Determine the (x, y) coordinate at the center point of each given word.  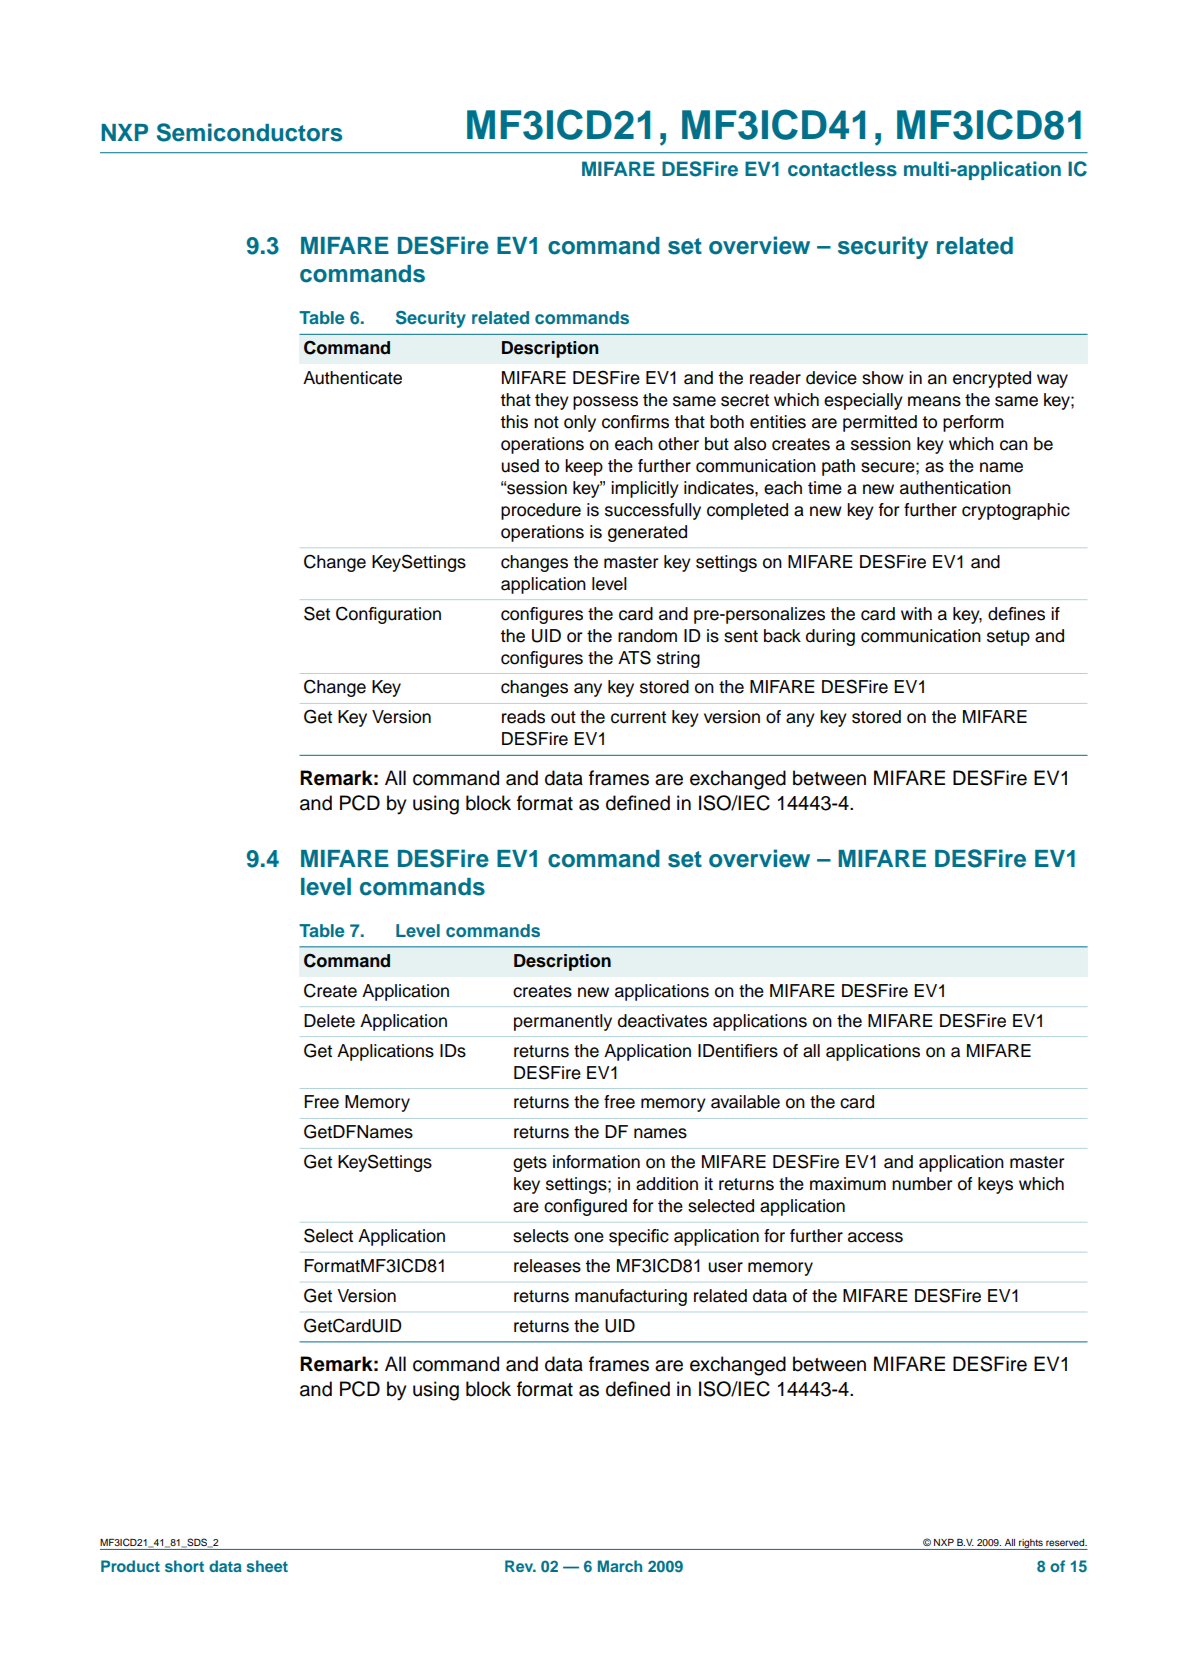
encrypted (992, 379)
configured (585, 1207)
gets (530, 1164)
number (922, 1184)
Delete (329, 1021)
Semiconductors (249, 132)
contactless (842, 169)
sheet (267, 1566)
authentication (955, 488)
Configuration (388, 615)
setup (1008, 638)
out (563, 717)
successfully (653, 511)
